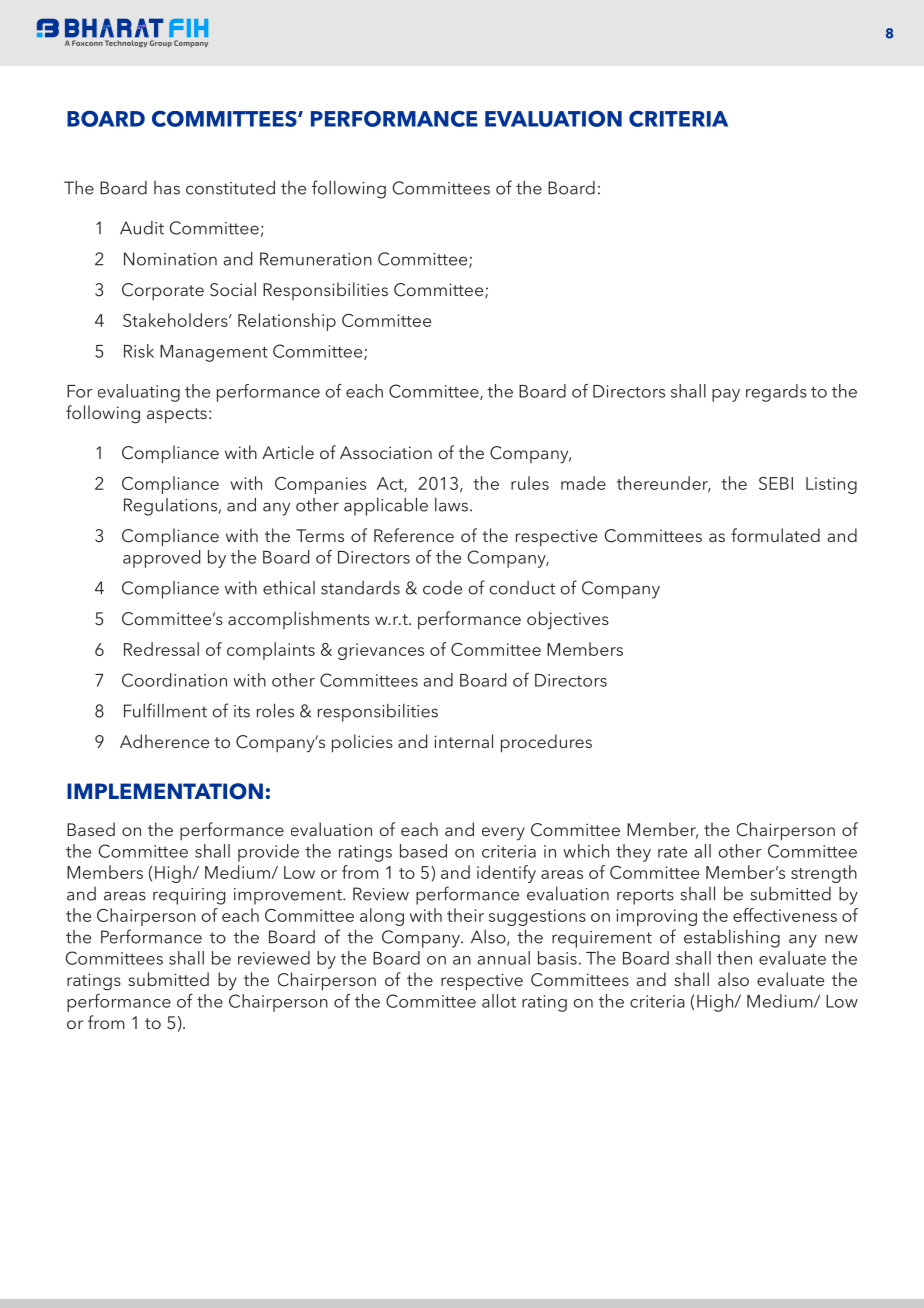 Image resolution: width=924 pixels, height=1308 pixels. I want to click on requiring, so click(189, 896).
